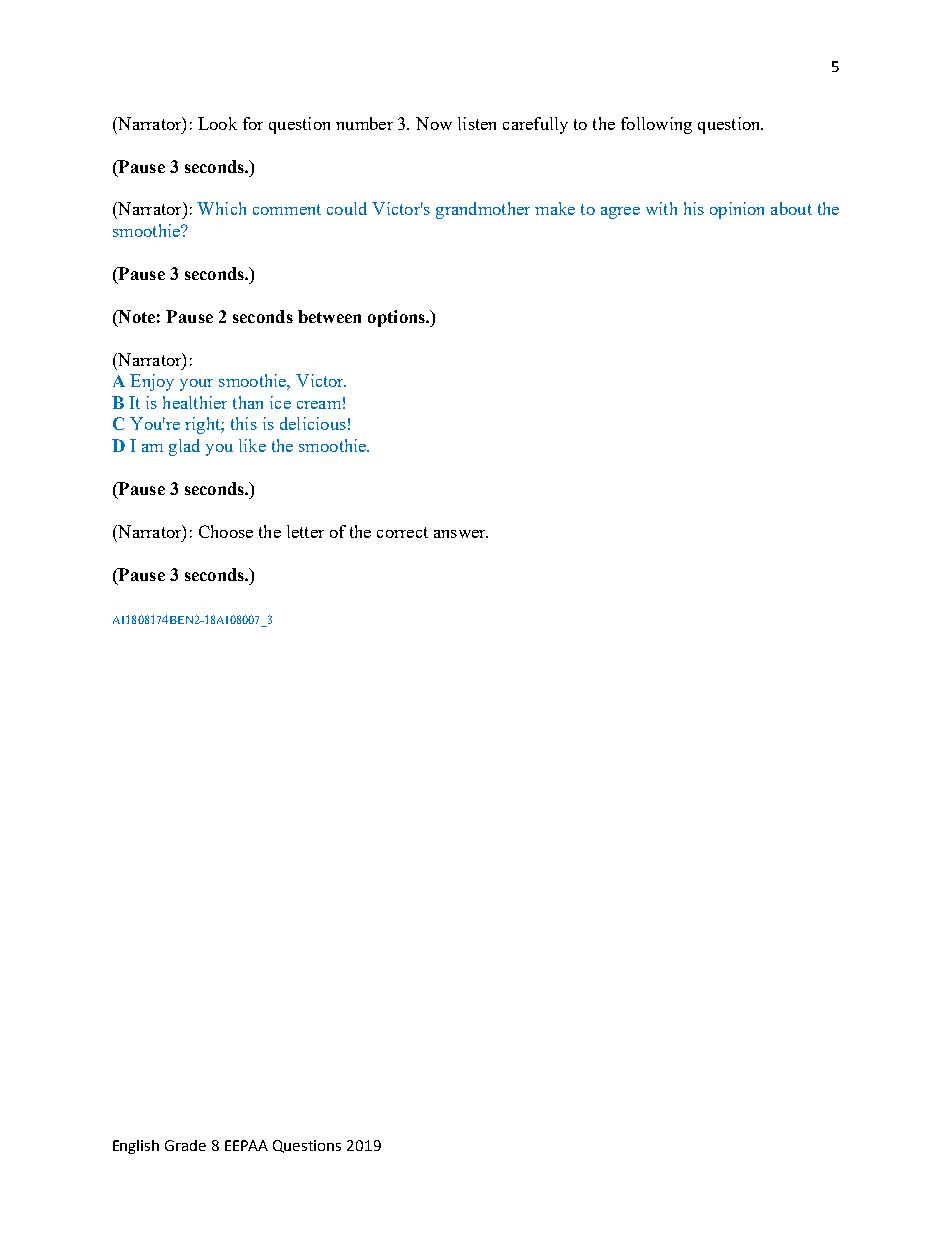 The width and height of the screenshot is (952, 1233). I want to click on letter, so click(305, 531).
